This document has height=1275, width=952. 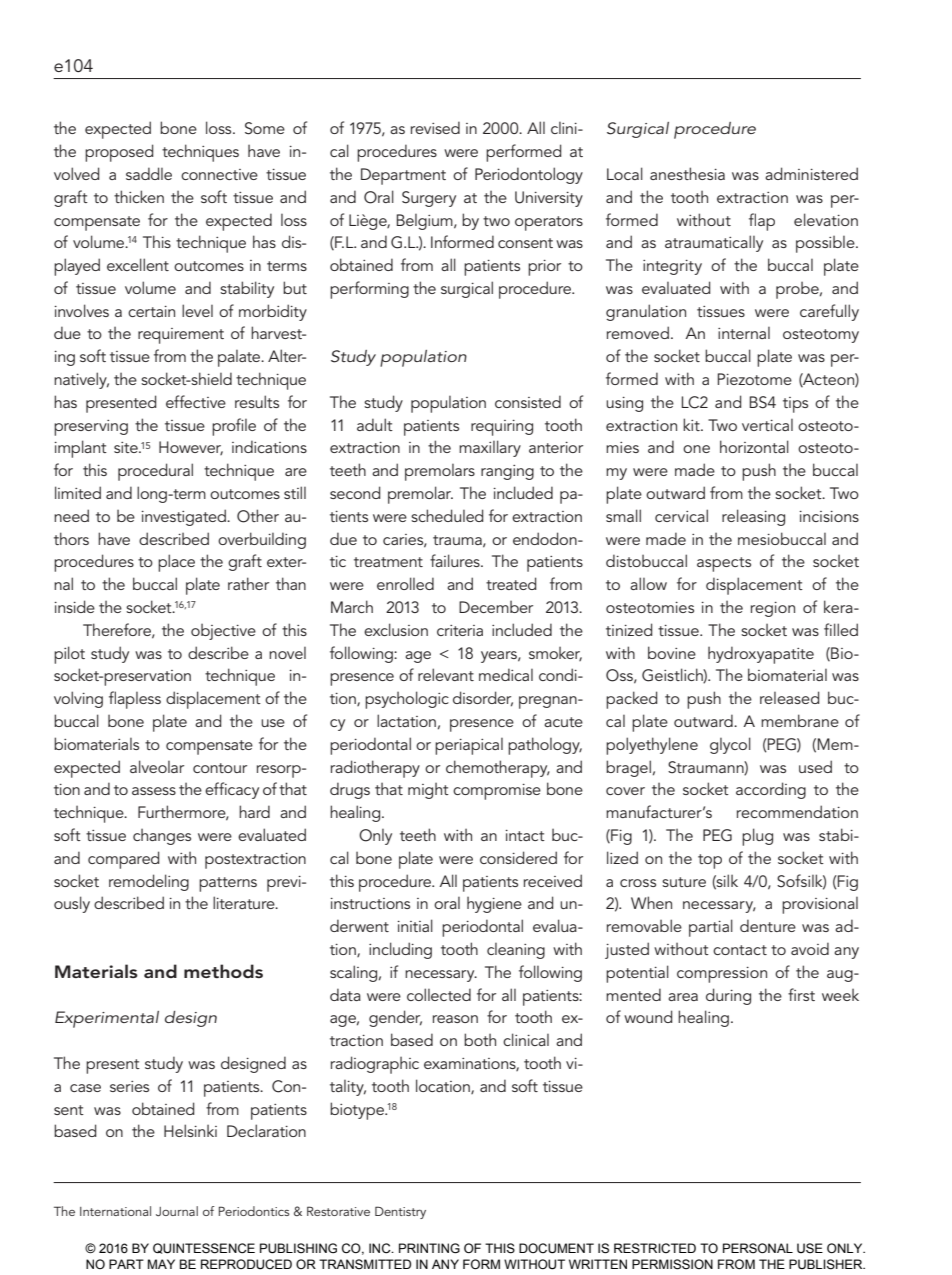 What do you see at coordinates (687, 173) in the document?
I see `anesthesia` at bounding box center [687, 173].
